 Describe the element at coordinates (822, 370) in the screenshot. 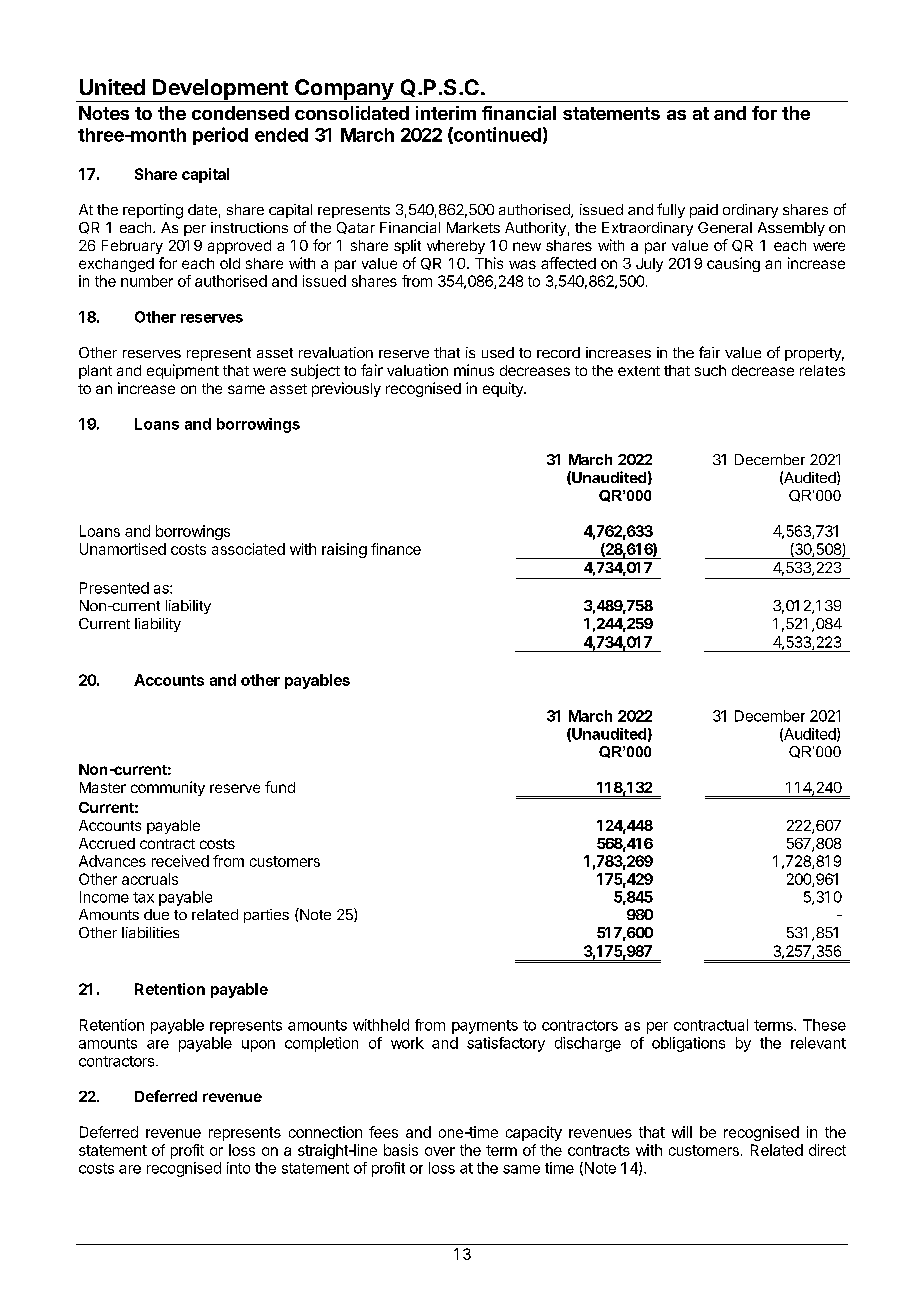

I see `relates` at that location.
